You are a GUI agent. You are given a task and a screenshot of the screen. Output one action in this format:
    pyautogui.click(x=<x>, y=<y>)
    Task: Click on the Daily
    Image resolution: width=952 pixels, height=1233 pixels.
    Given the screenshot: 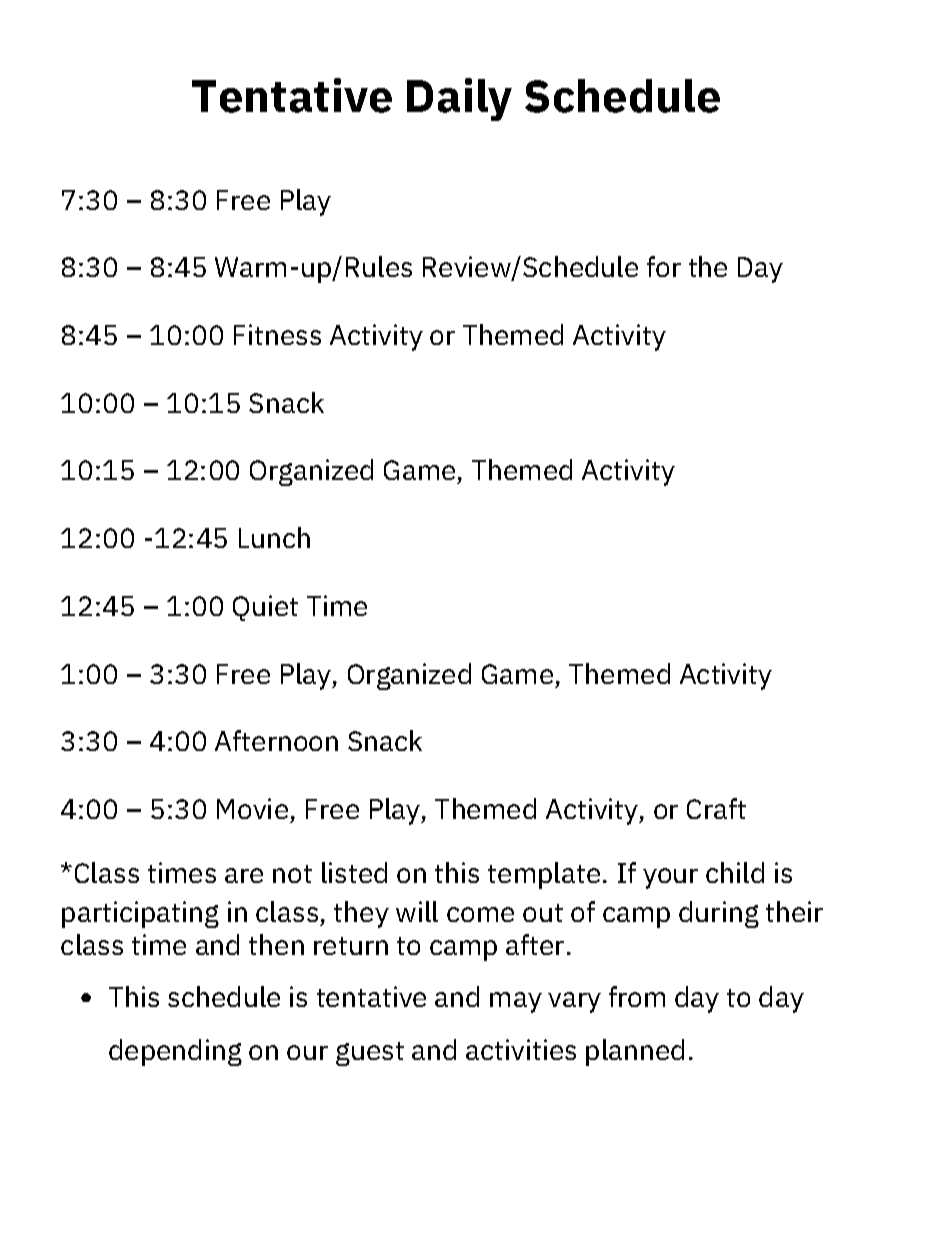 What is the action you would take?
    pyautogui.click(x=459, y=99)
